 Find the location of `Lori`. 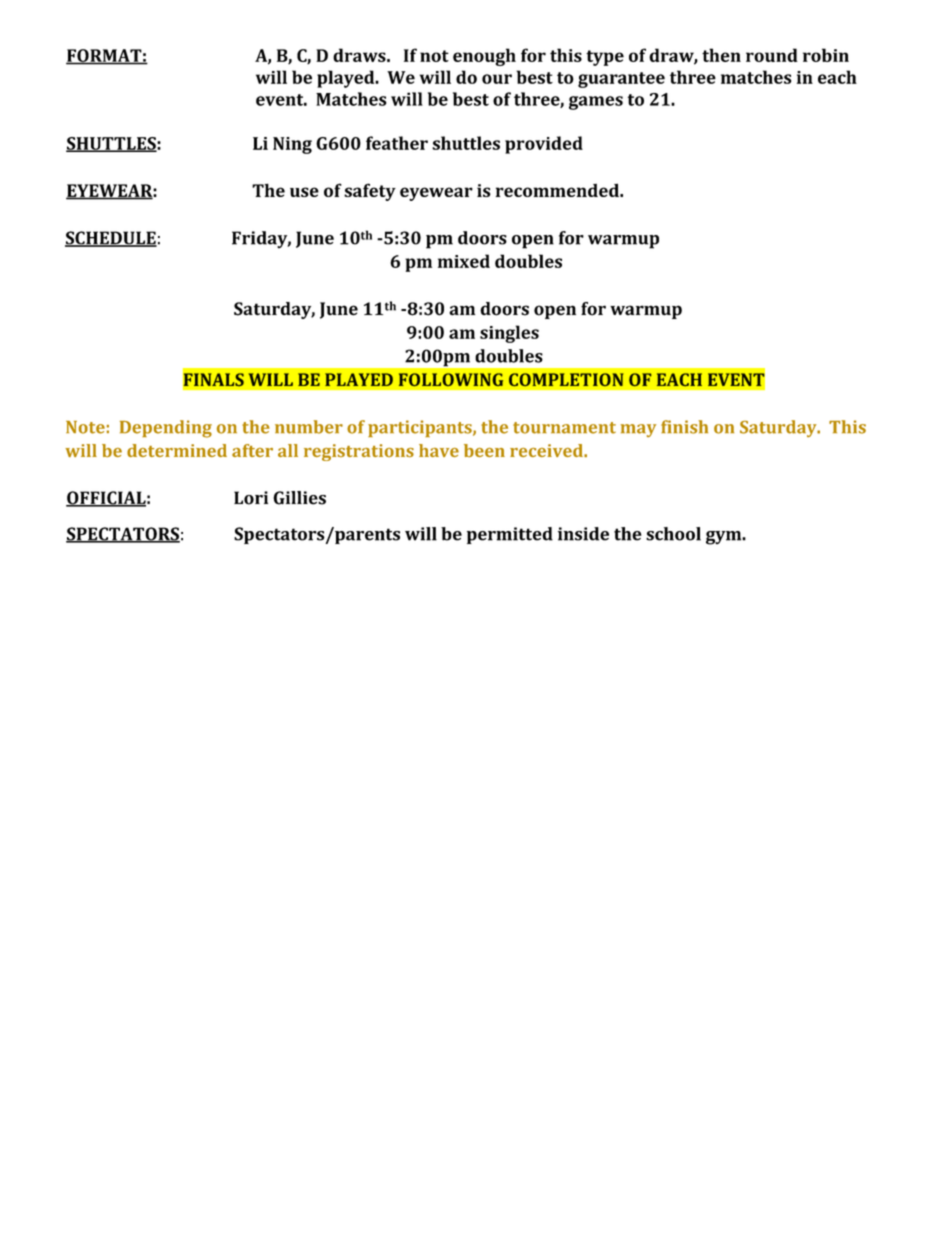

Lori is located at coordinates (251, 498).
